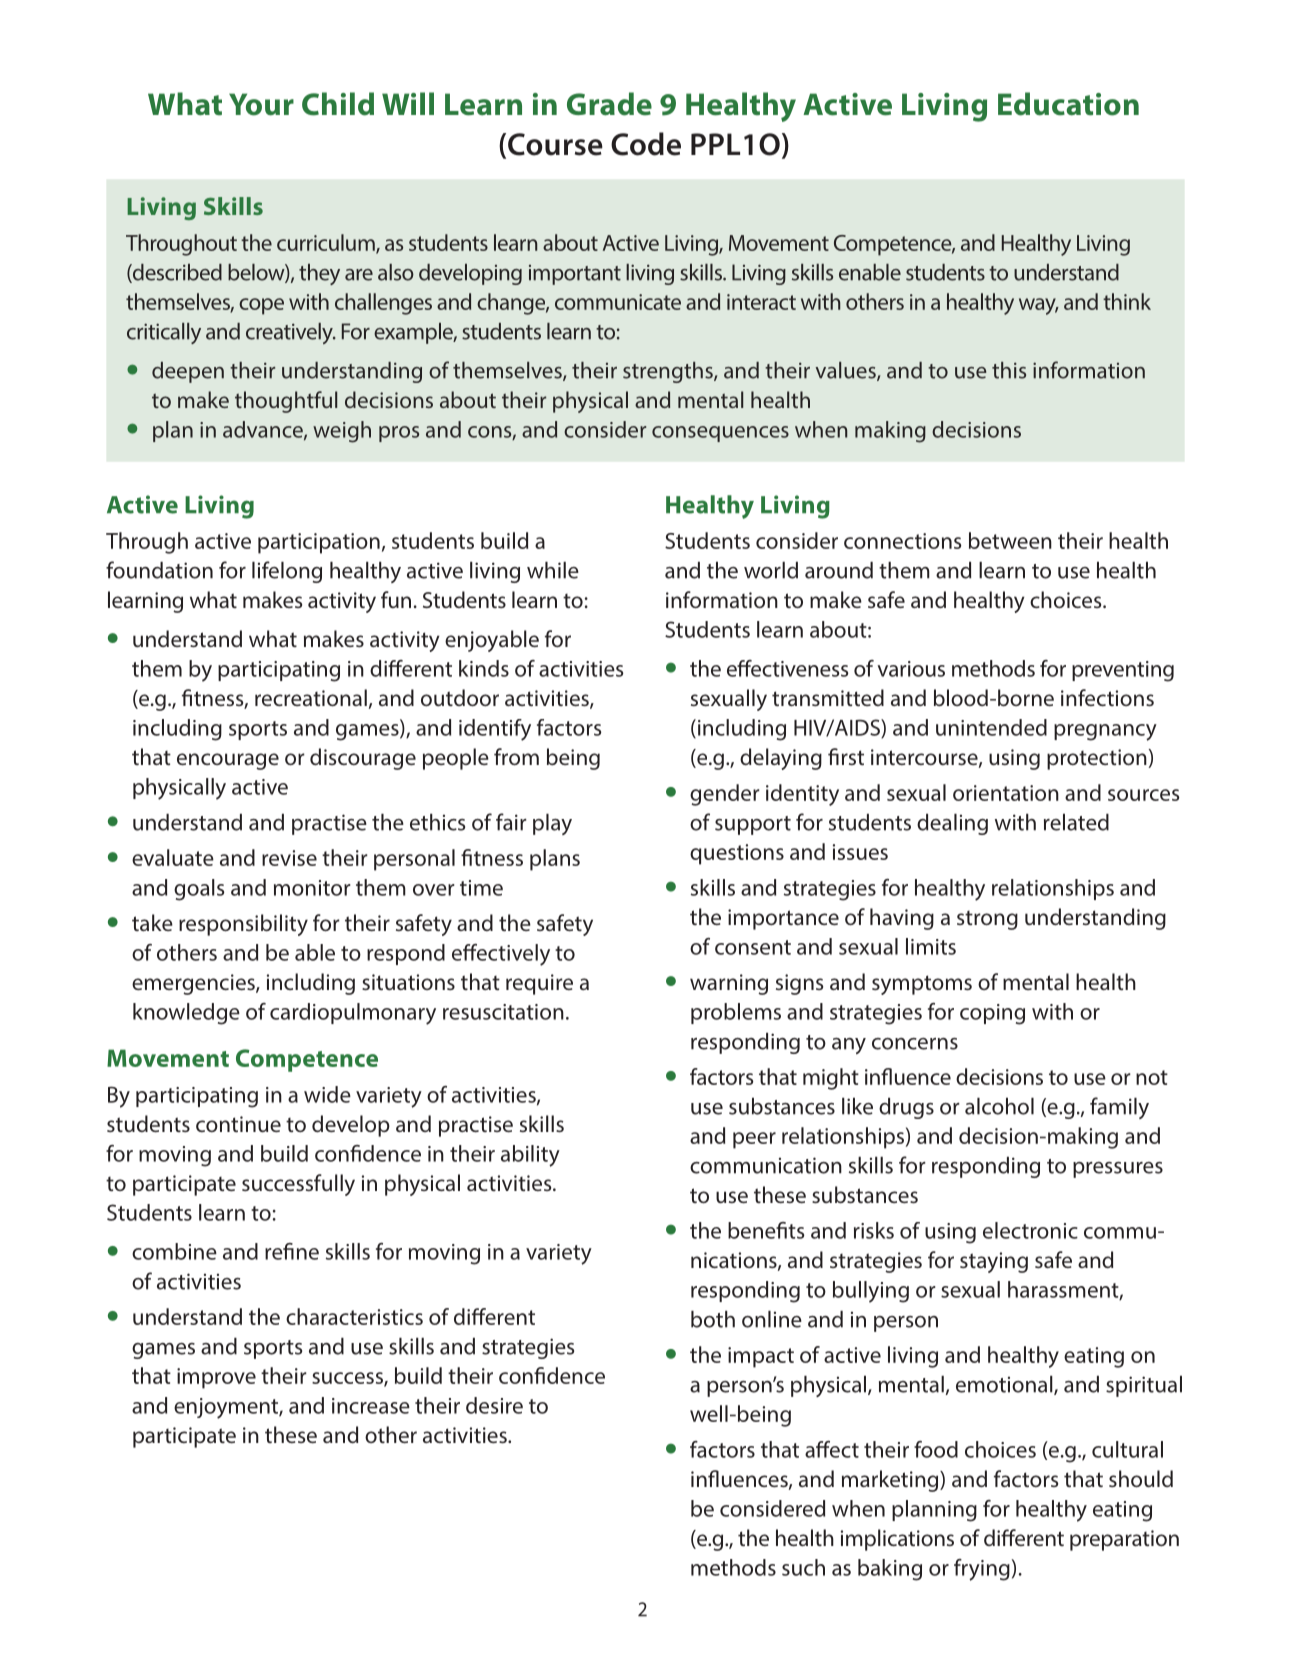 The height and width of the image is (1671, 1291). I want to click on Education, so click(1068, 104).
